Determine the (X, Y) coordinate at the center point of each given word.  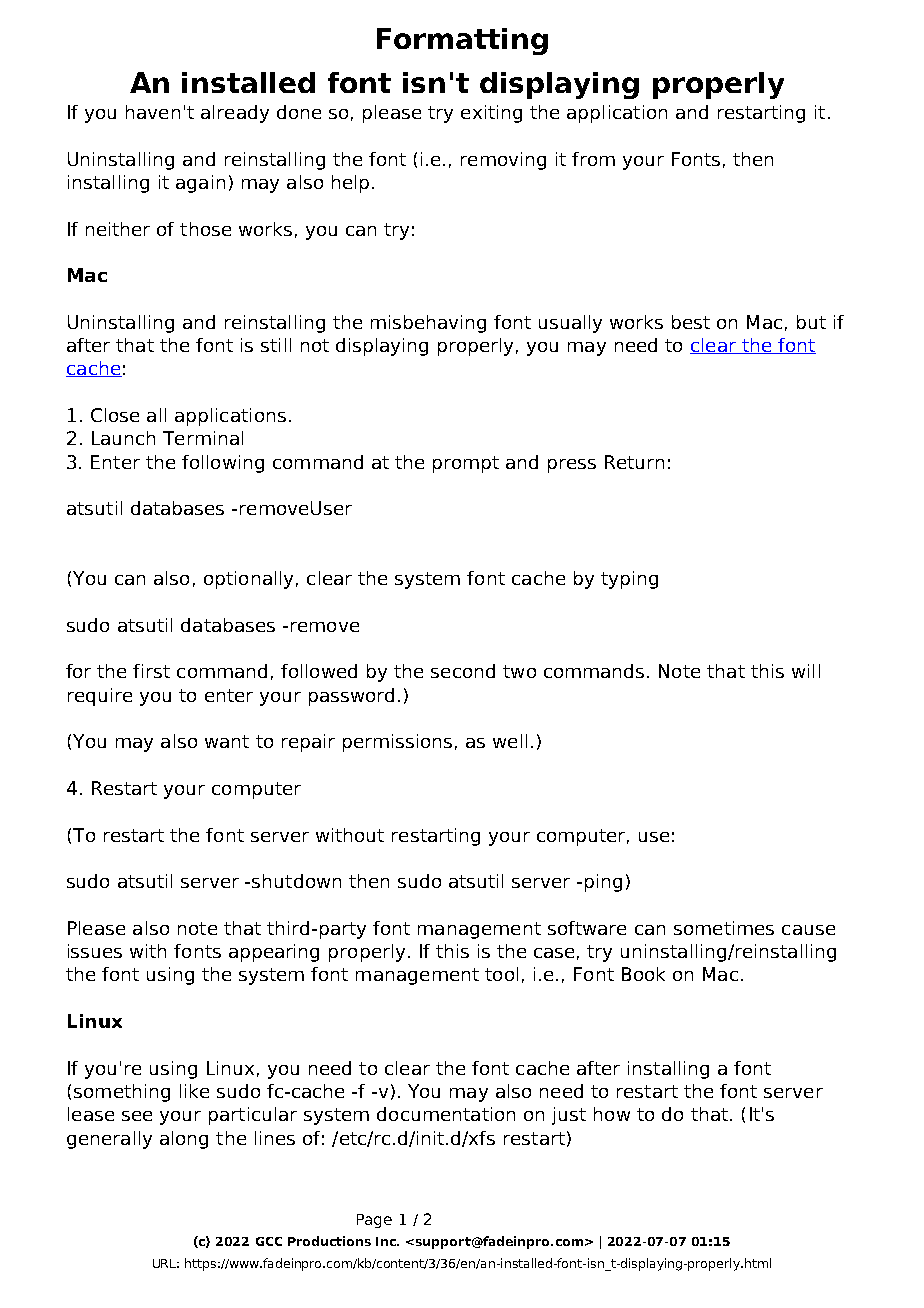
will (806, 671)
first (151, 671)
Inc (387, 1241)
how (612, 1114)
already (235, 114)
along (184, 1140)
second (463, 671)
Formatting (462, 41)
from (593, 159)
